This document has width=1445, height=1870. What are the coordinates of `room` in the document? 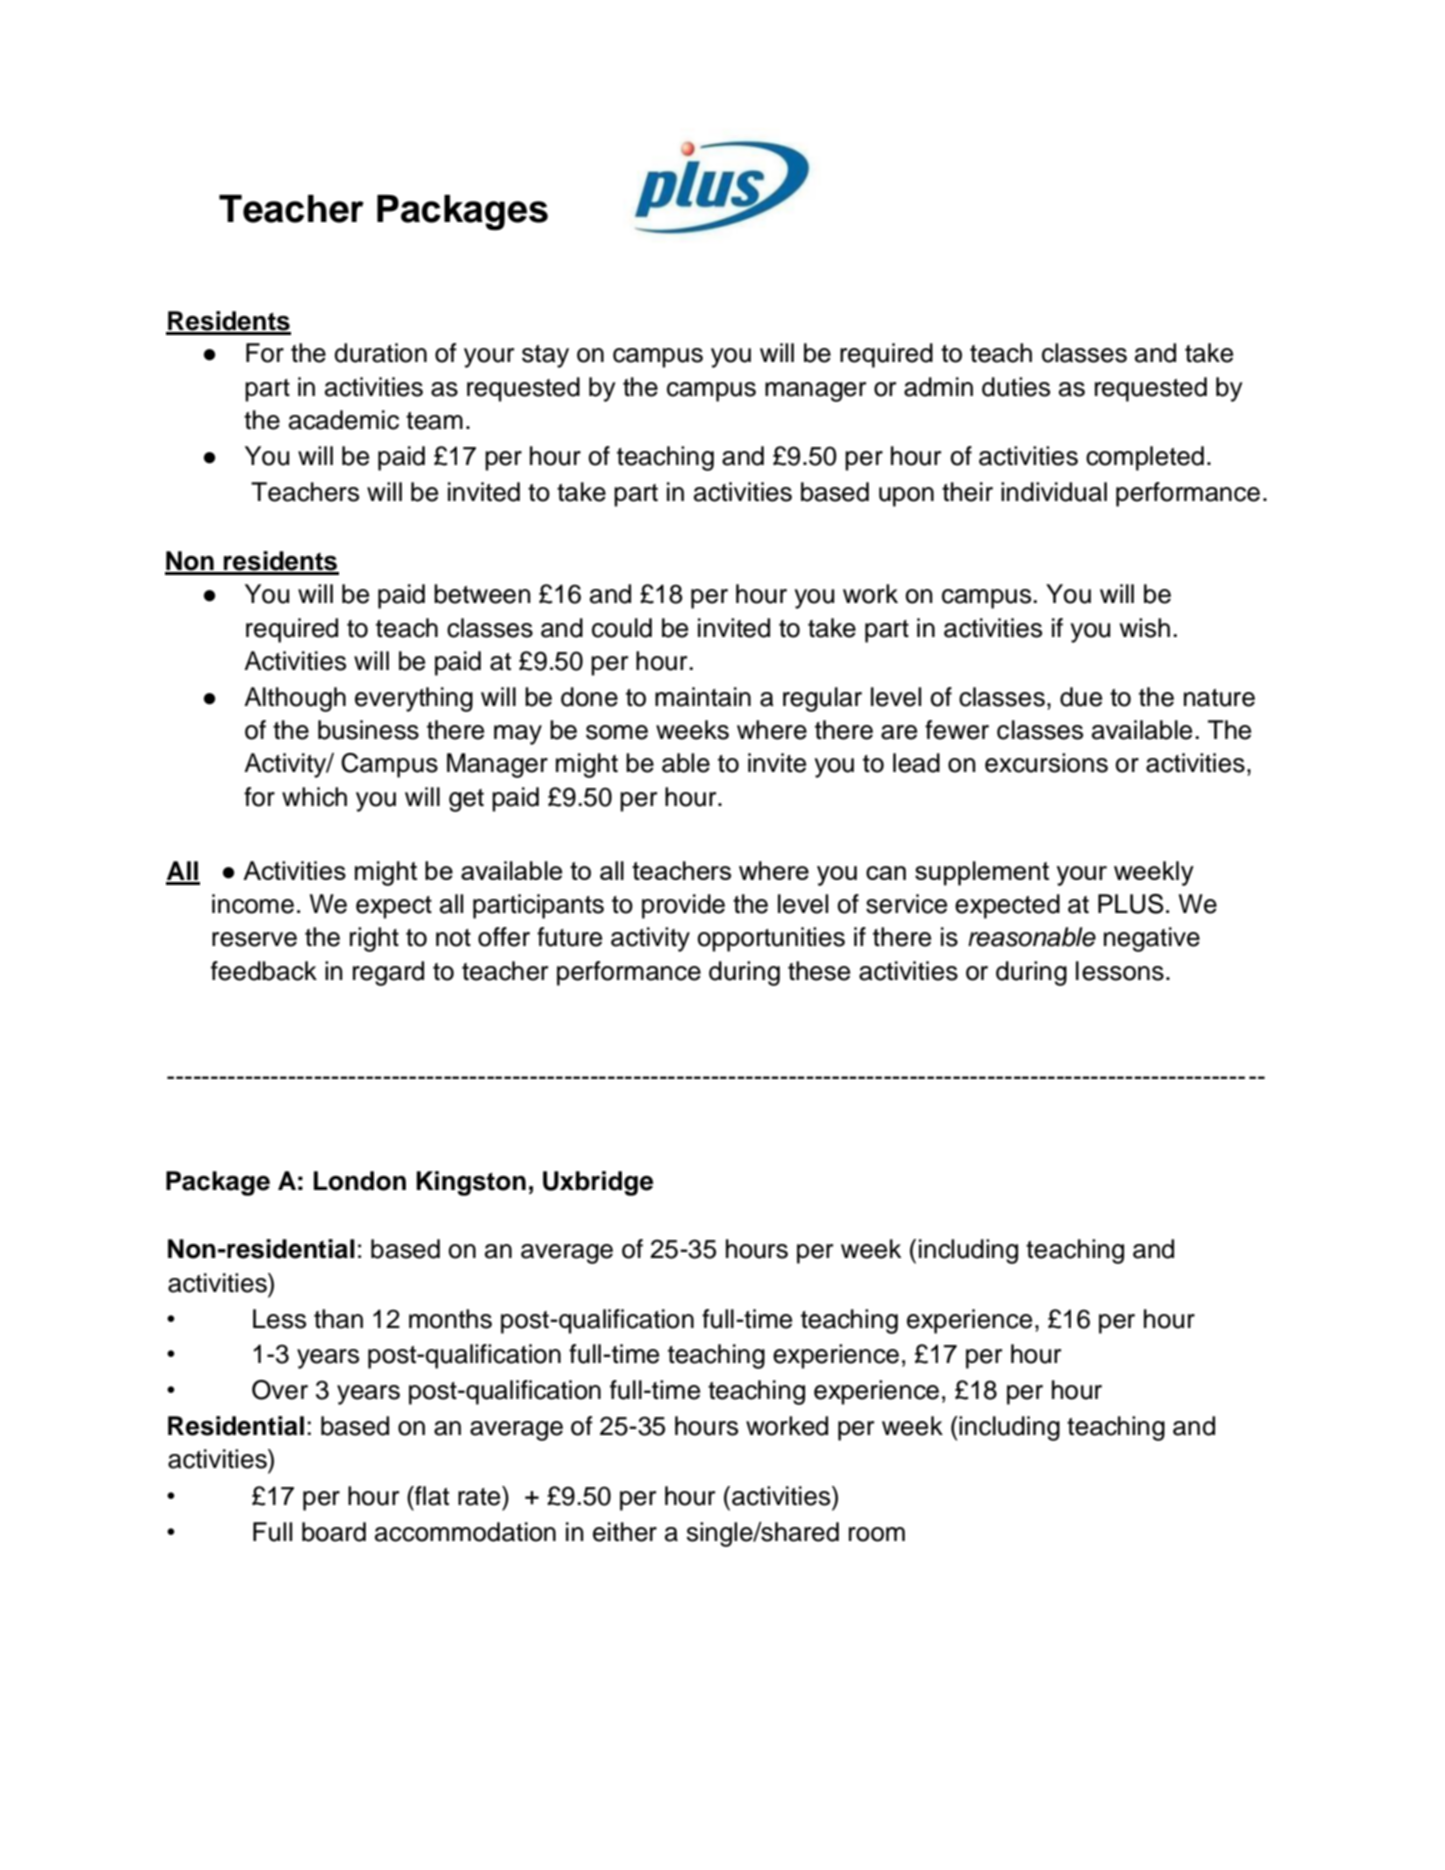 It's located at (877, 1534).
